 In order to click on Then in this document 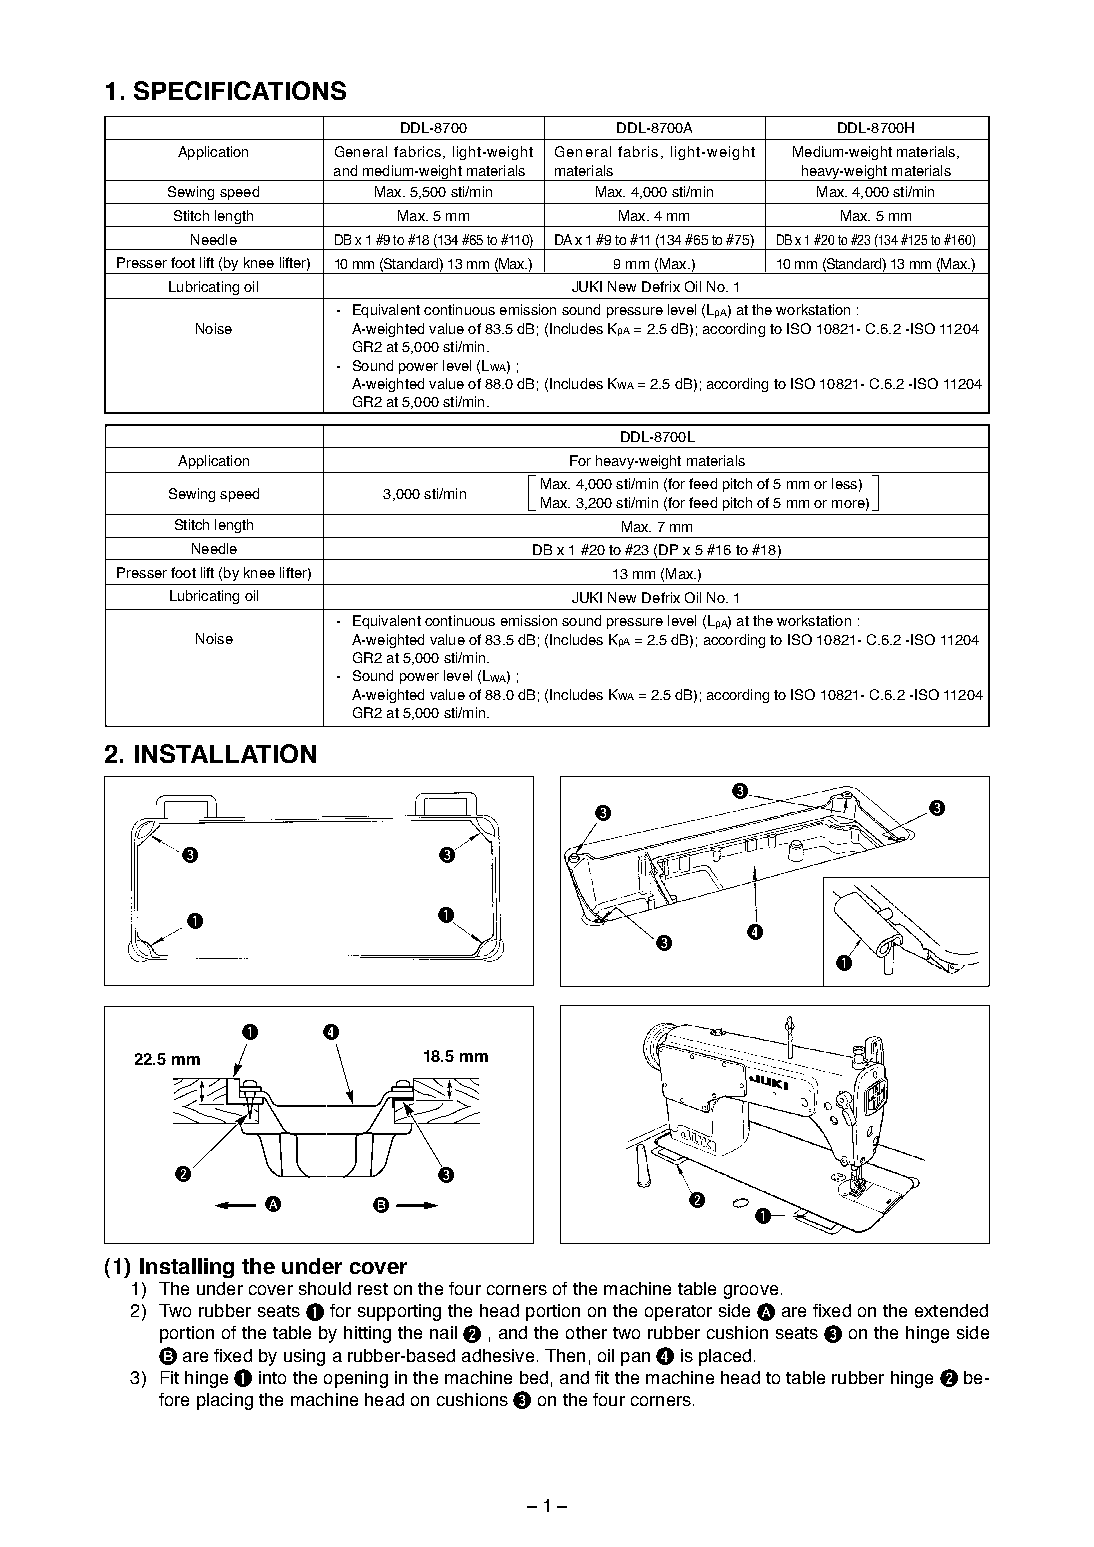, I will do `click(565, 1355)`.
